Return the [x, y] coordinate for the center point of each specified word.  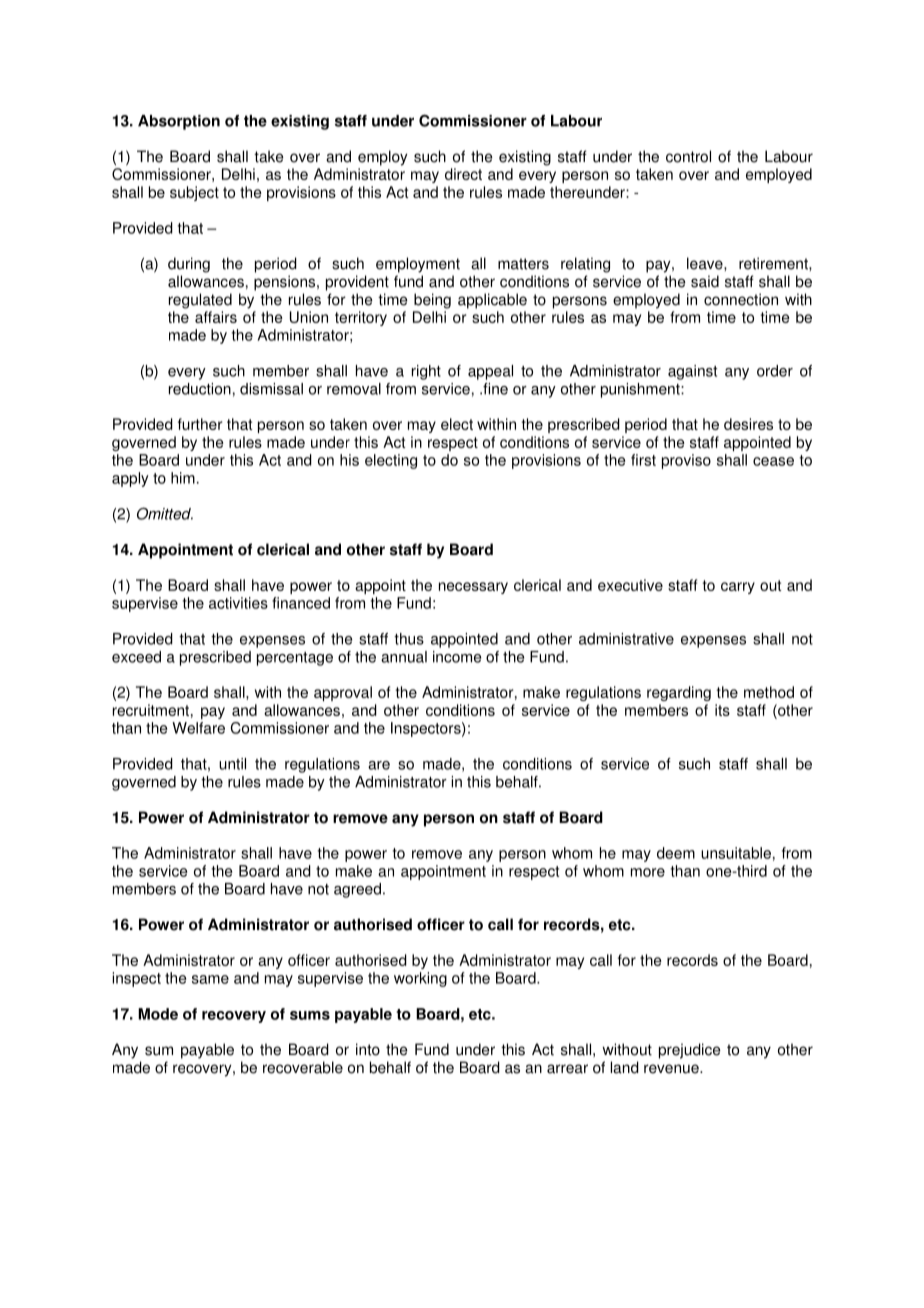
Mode [158, 1014]
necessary [473, 588]
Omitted [165, 513]
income [457, 657]
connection [741, 299]
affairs [216, 317]
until [232, 764]
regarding [679, 693]
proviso [686, 461]
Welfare [198, 728]
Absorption [179, 122]
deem [676, 853]
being [432, 301]
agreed [357, 890]
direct [463, 174]
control [688, 156]
